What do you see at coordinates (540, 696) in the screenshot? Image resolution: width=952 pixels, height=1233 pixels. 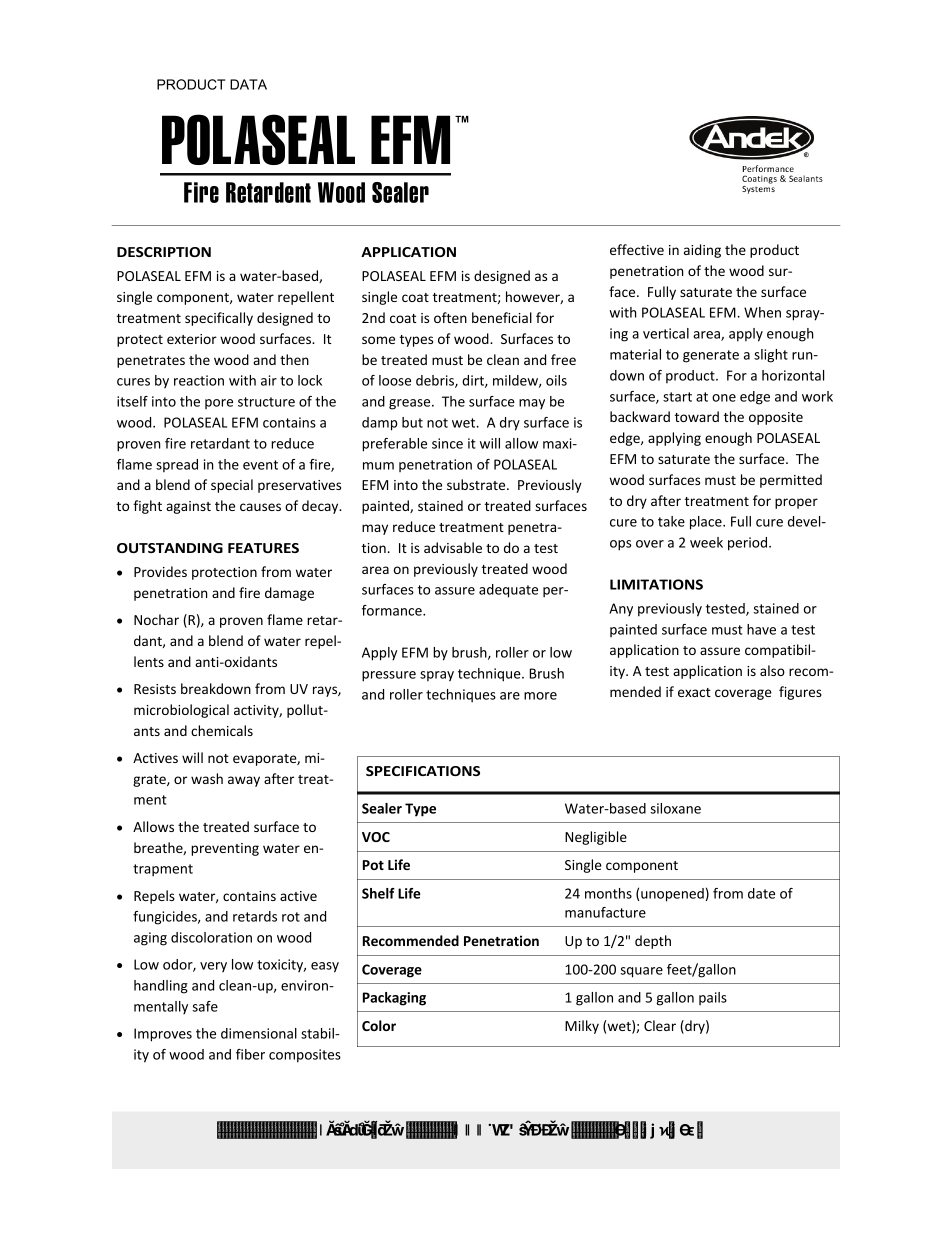 I see `more` at bounding box center [540, 696].
